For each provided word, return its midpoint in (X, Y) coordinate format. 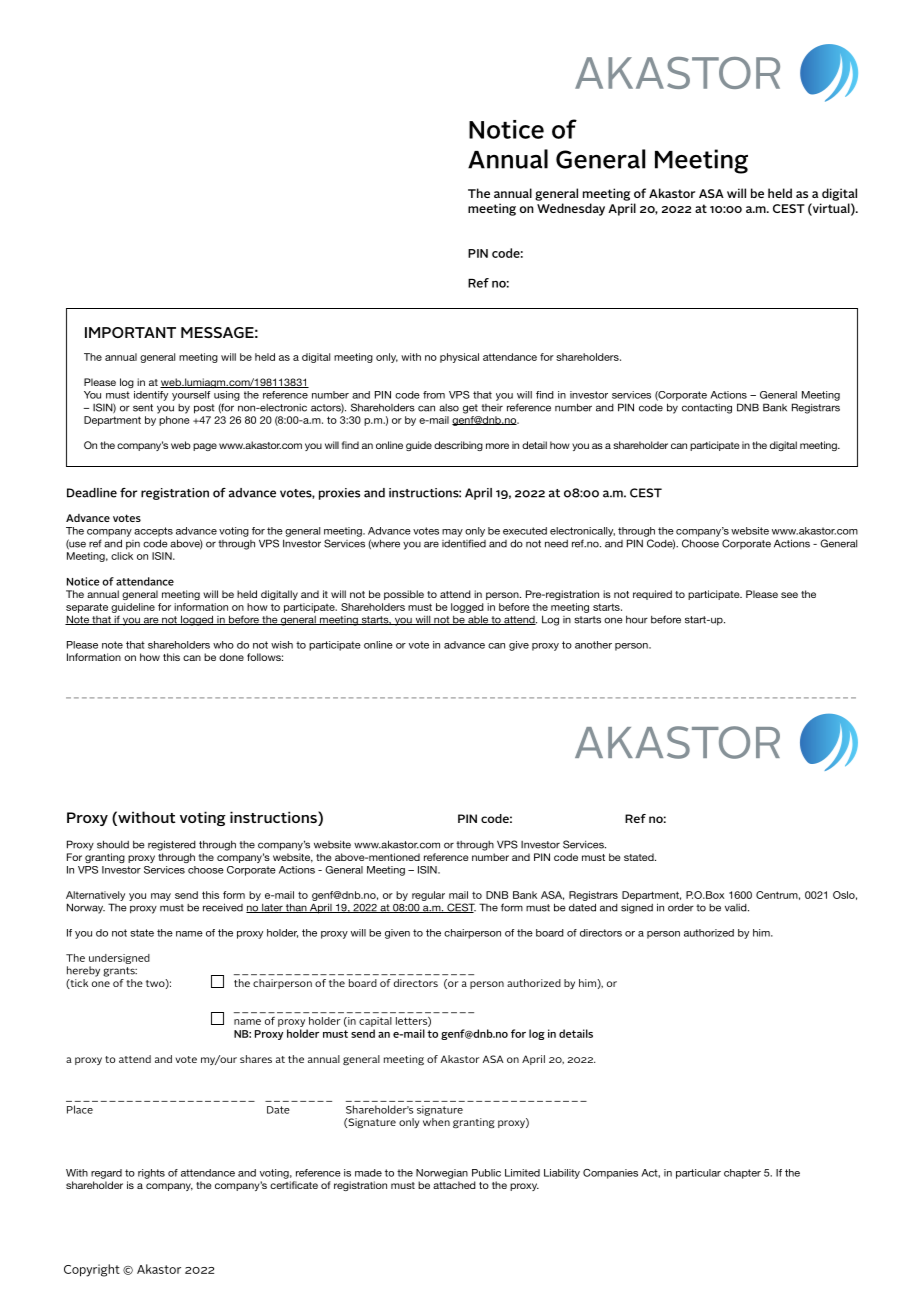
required (652, 595)
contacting (707, 409)
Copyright (92, 1270)
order (681, 908)
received (223, 907)
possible (404, 595)
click (122, 556)
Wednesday (571, 209)
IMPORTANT (130, 332)
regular (428, 896)
